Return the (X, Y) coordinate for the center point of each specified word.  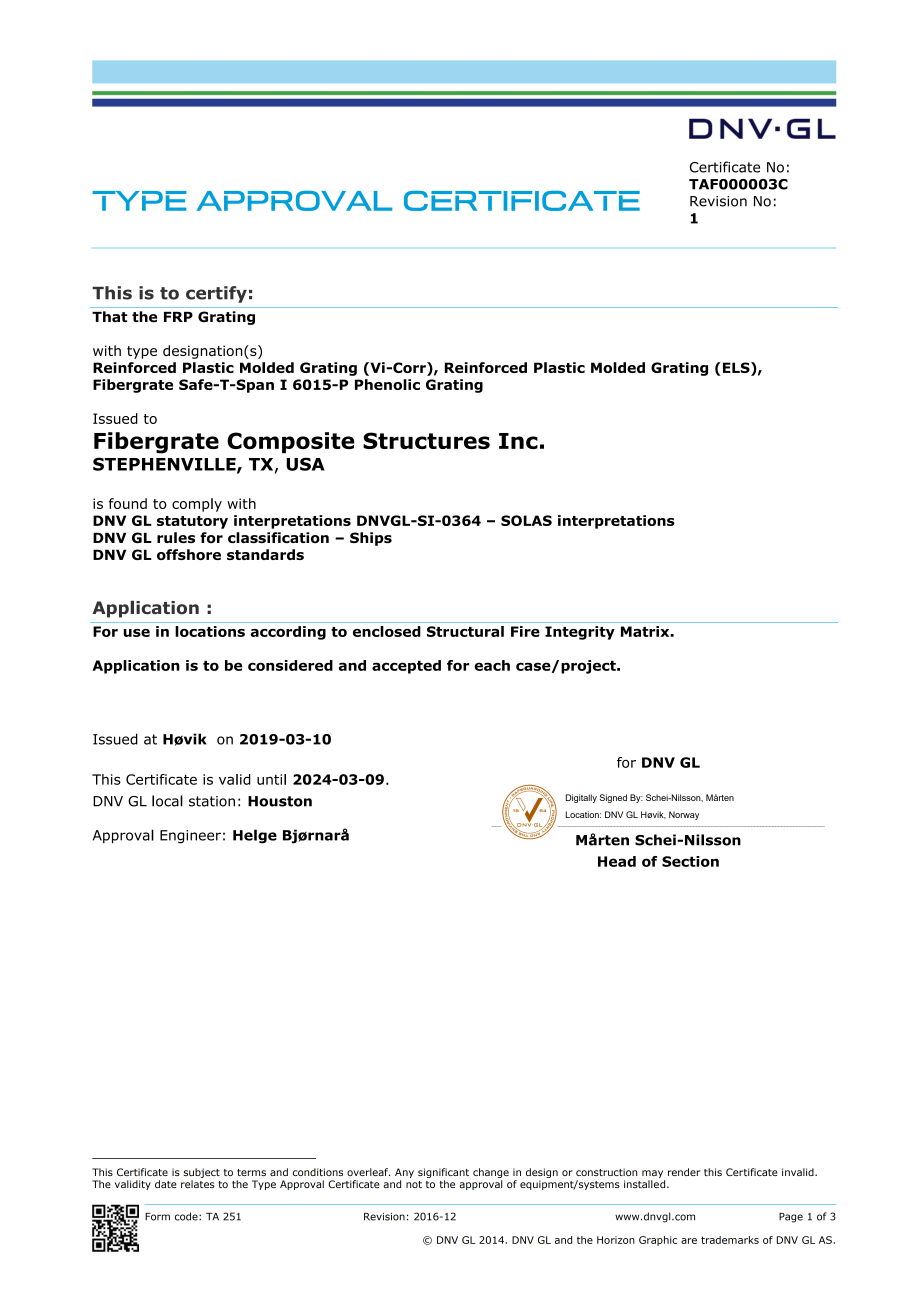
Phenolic (387, 384)
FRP (178, 317)
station (212, 801)
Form (157, 1217)
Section (690, 861)
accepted (406, 667)
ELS (736, 369)
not (414, 1184)
